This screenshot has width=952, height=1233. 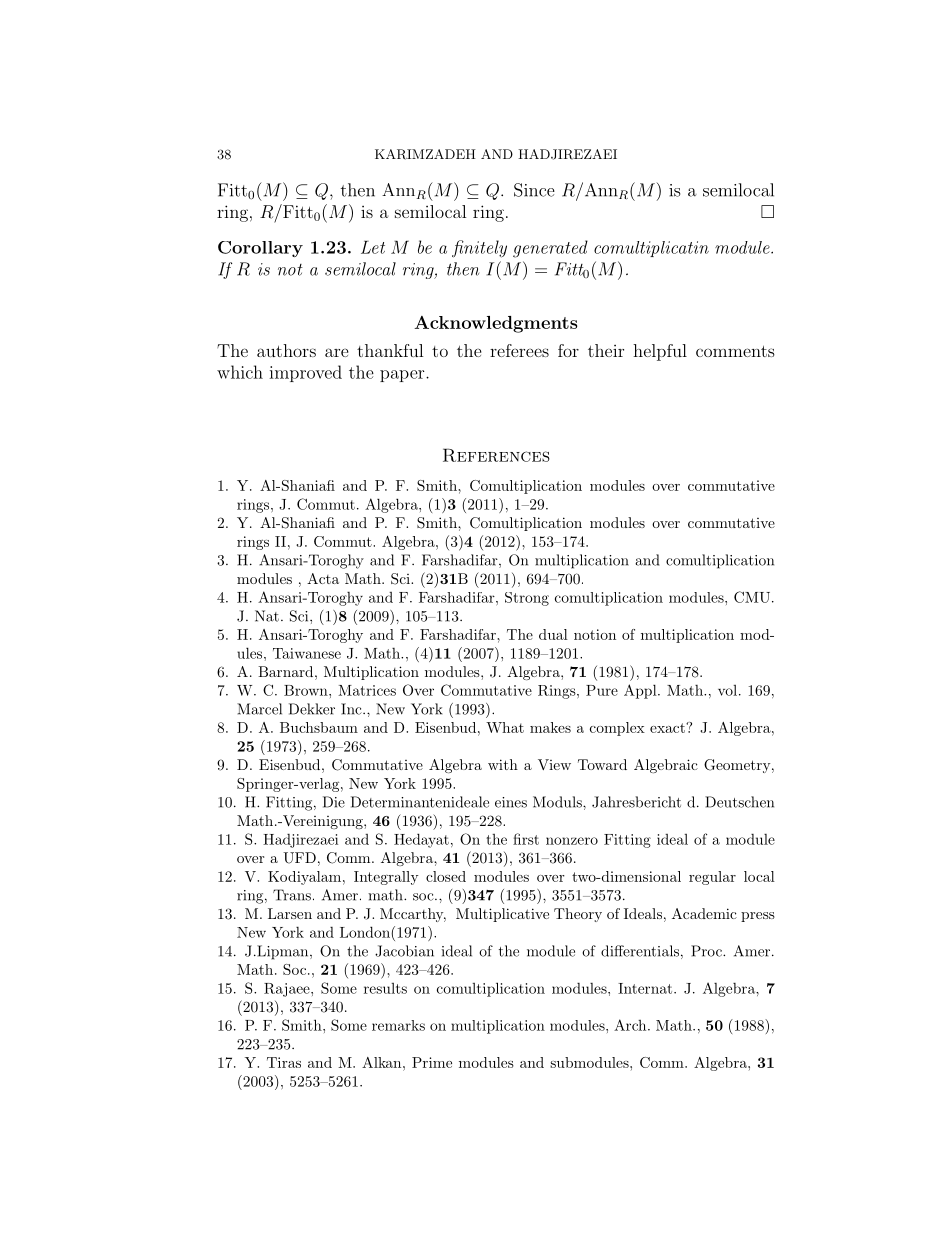 I want to click on Corollary, so click(x=260, y=249).
